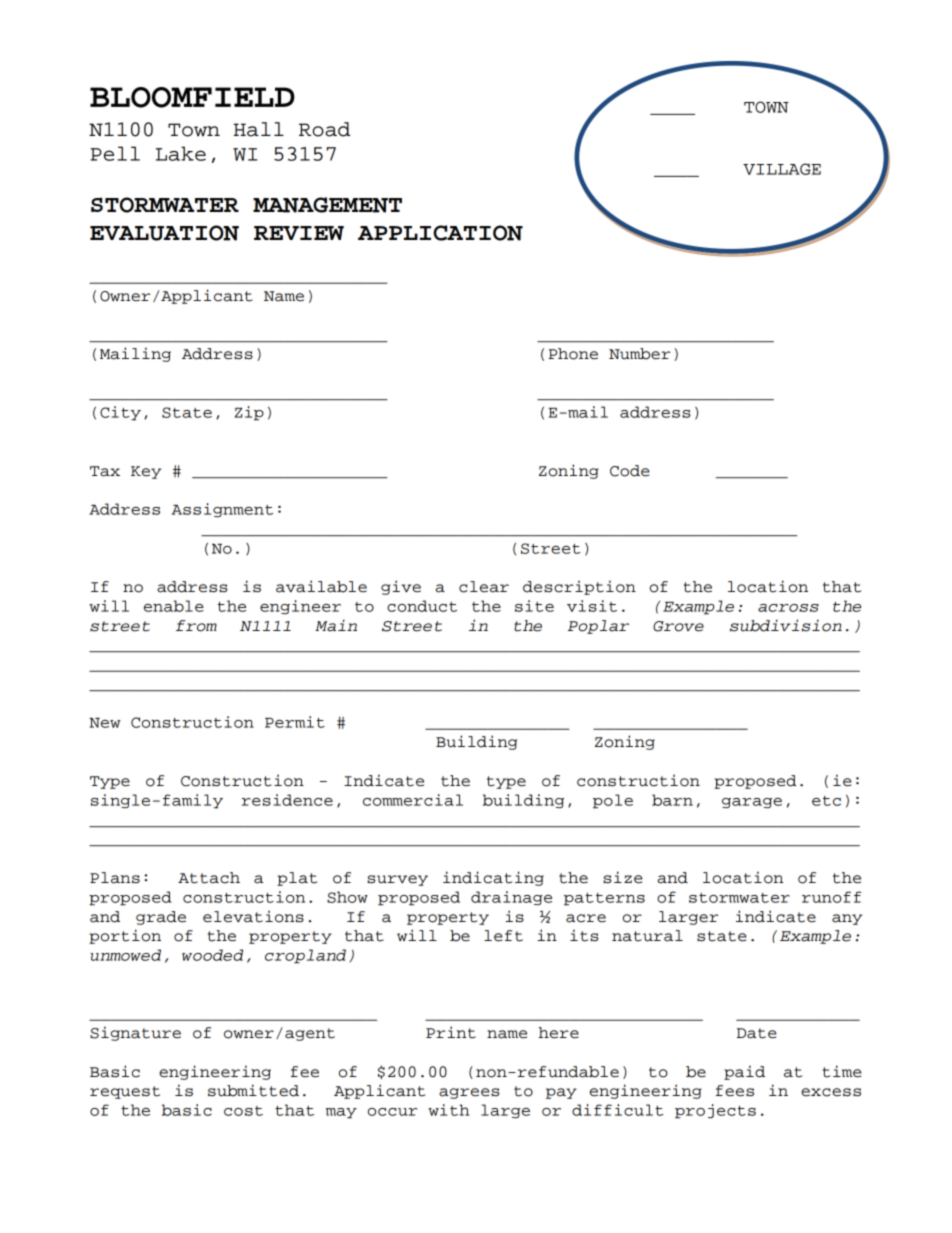 This page has width=952, height=1233. What do you see at coordinates (493, 878) in the page?
I see `indicating` at bounding box center [493, 878].
